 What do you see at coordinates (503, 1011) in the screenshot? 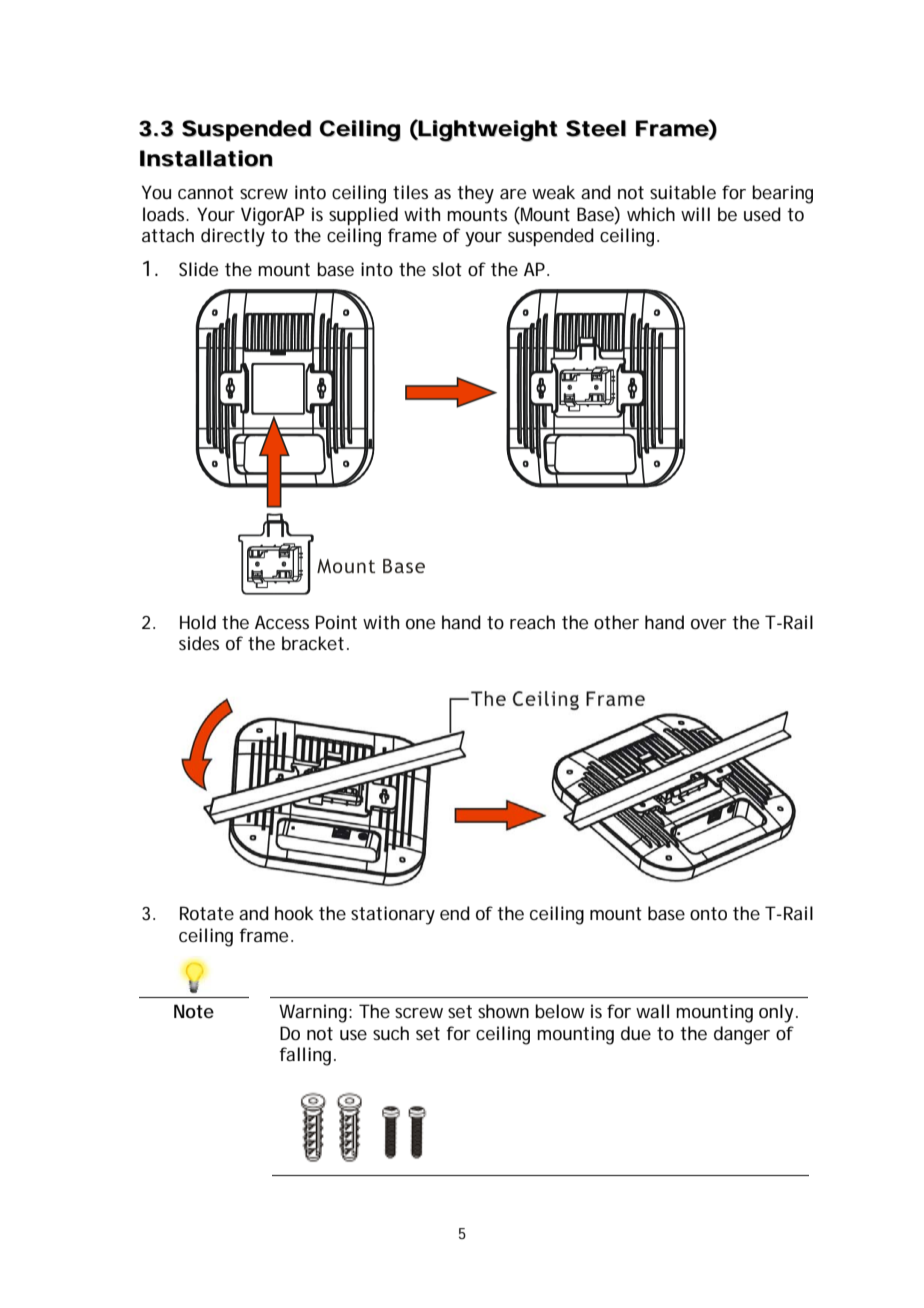
I see `shown` at bounding box center [503, 1011].
